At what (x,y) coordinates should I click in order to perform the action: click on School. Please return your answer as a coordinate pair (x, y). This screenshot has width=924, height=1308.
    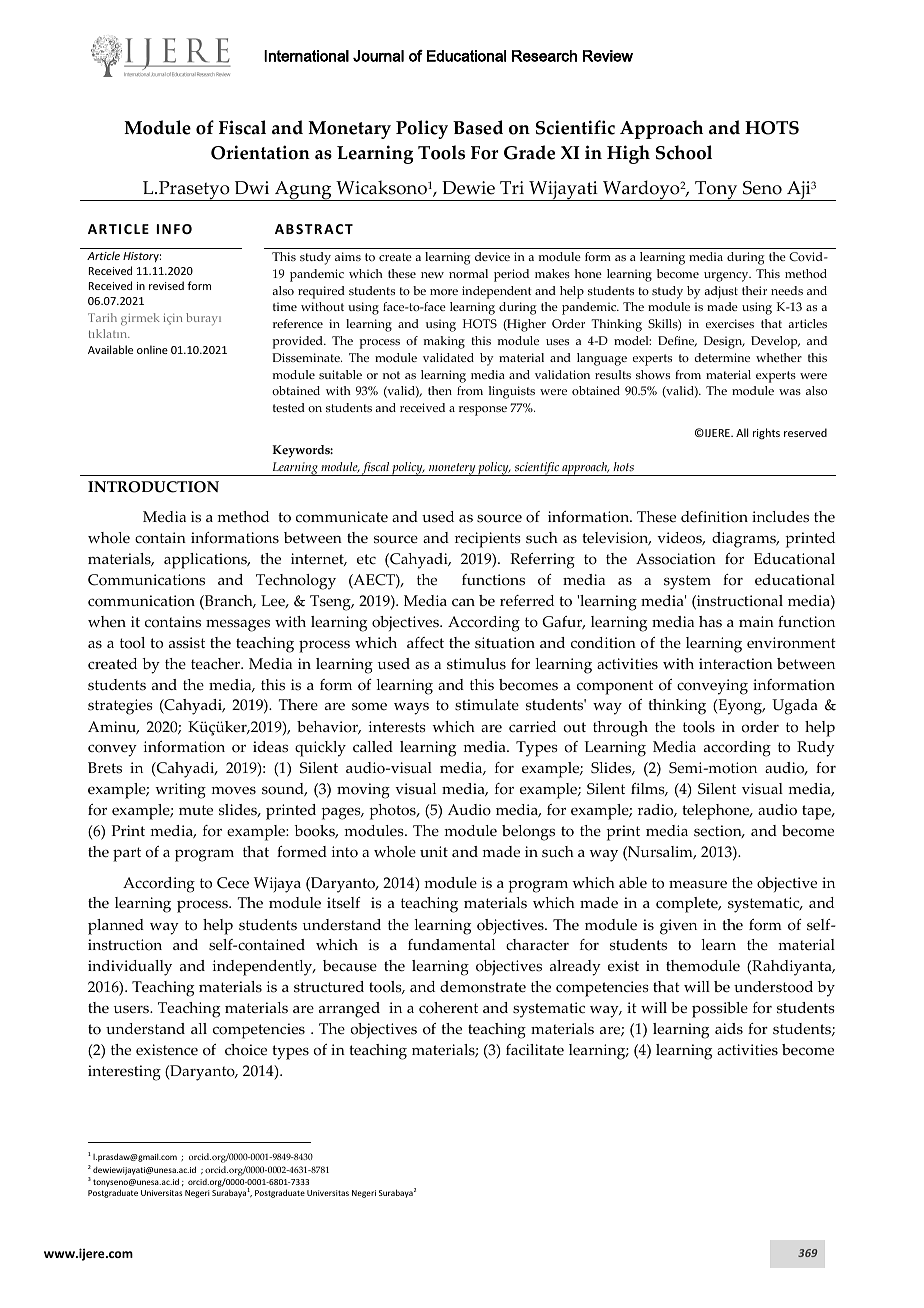
    Looking at the image, I should click on (684, 152).
